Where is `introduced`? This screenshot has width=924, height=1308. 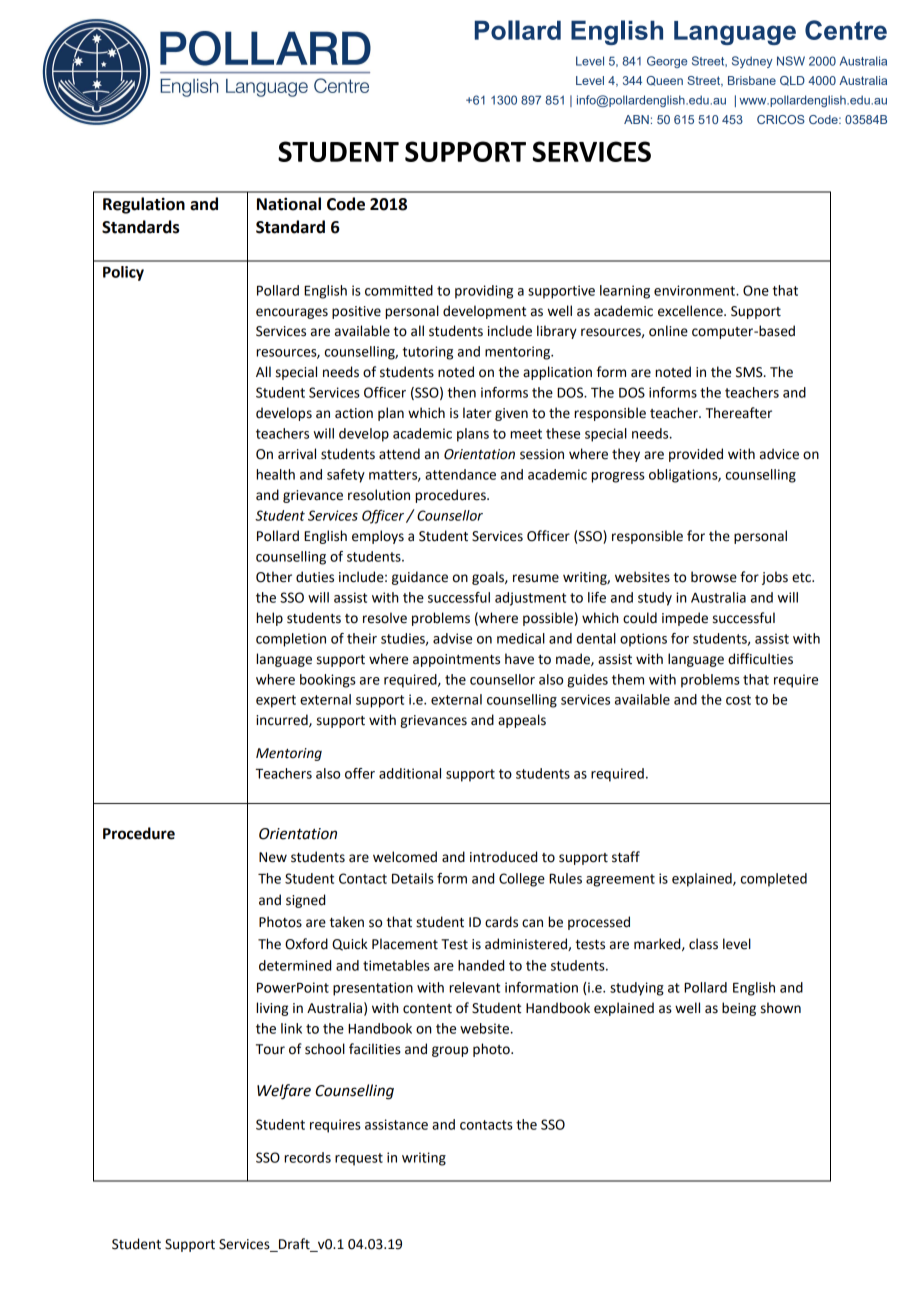 introduced is located at coordinates (503, 857).
